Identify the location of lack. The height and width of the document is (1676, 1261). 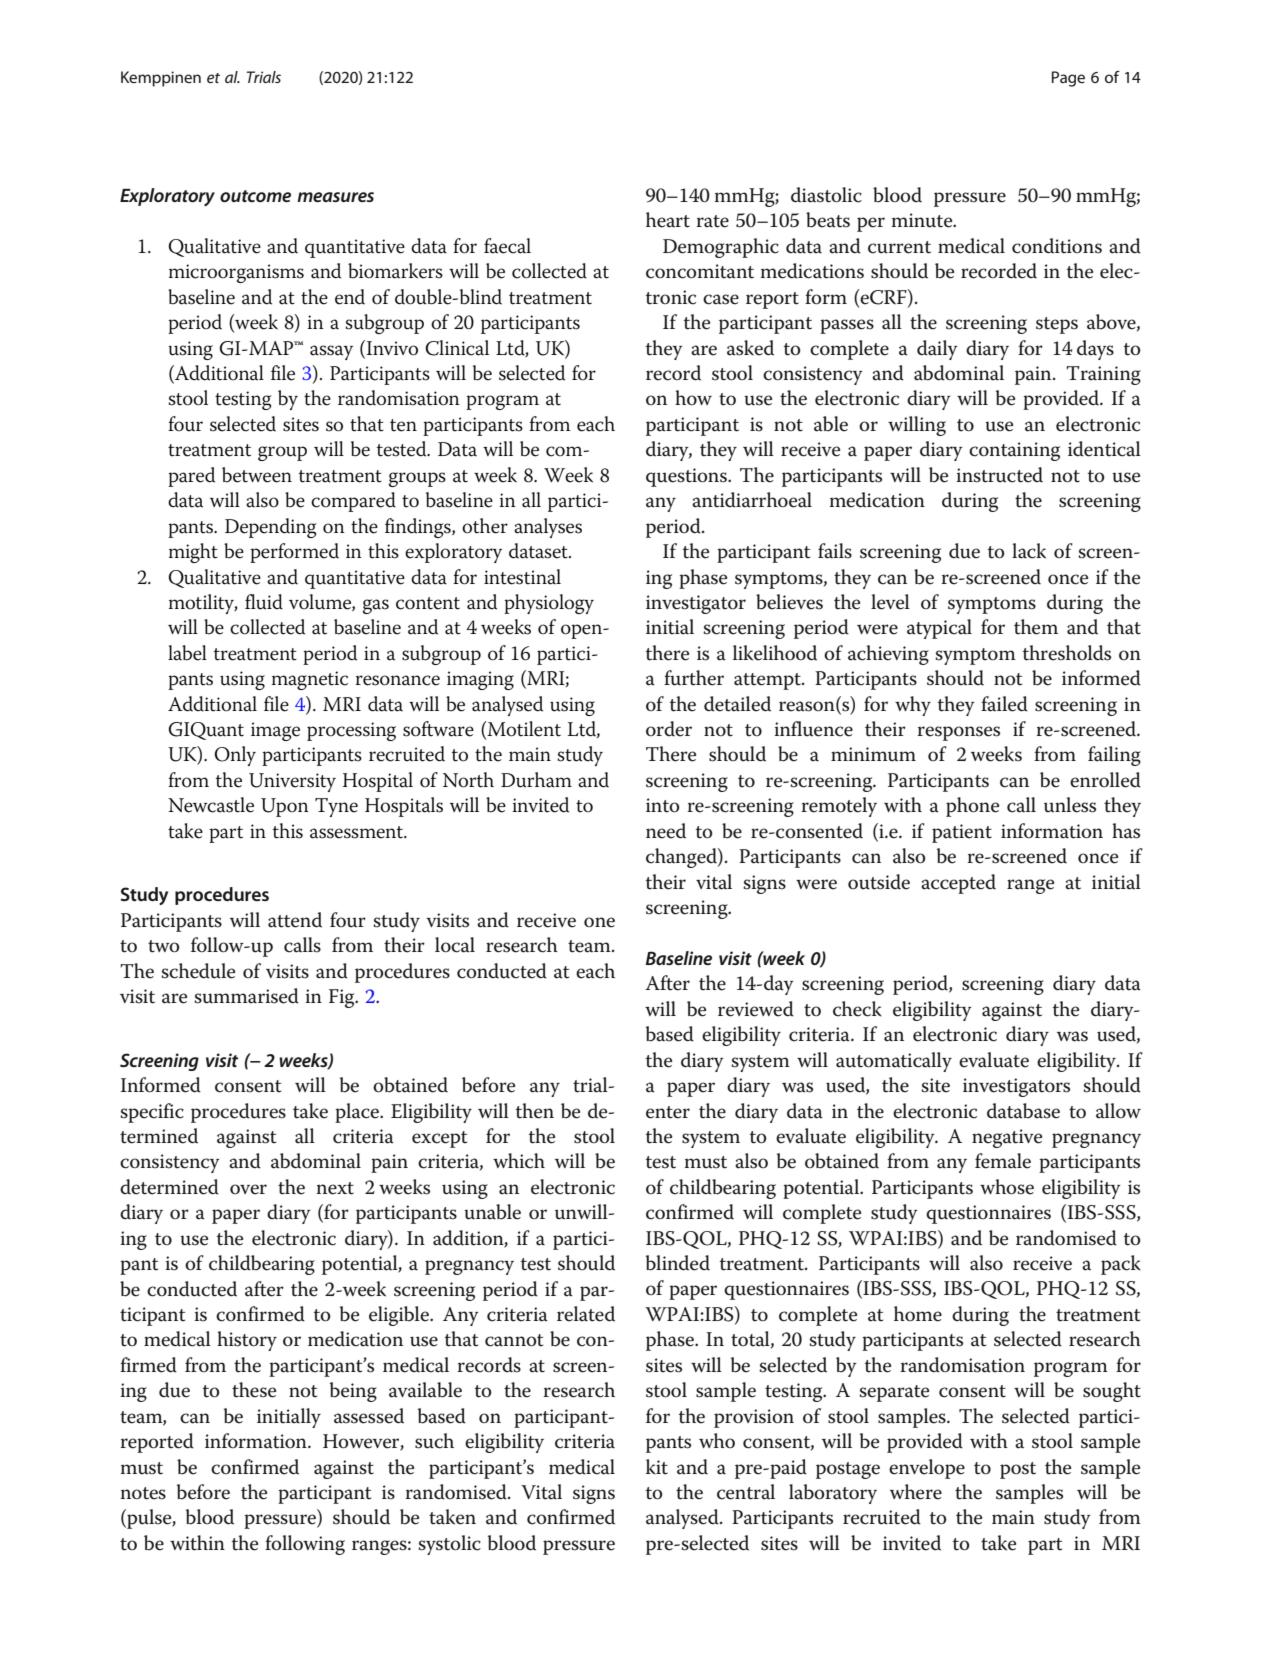
(1029, 551).
